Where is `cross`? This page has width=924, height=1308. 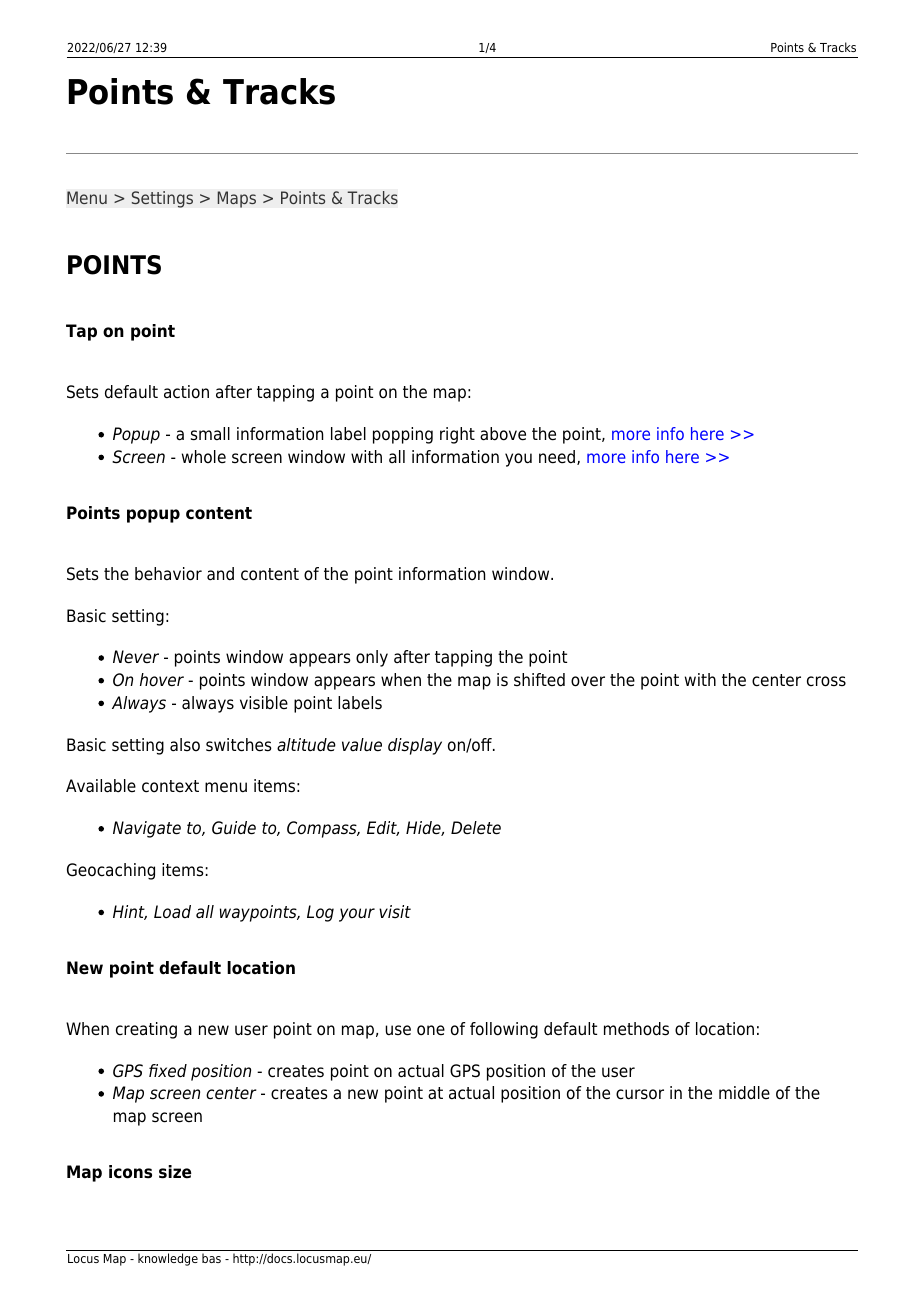
cross is located at coordinates (826, 681).
